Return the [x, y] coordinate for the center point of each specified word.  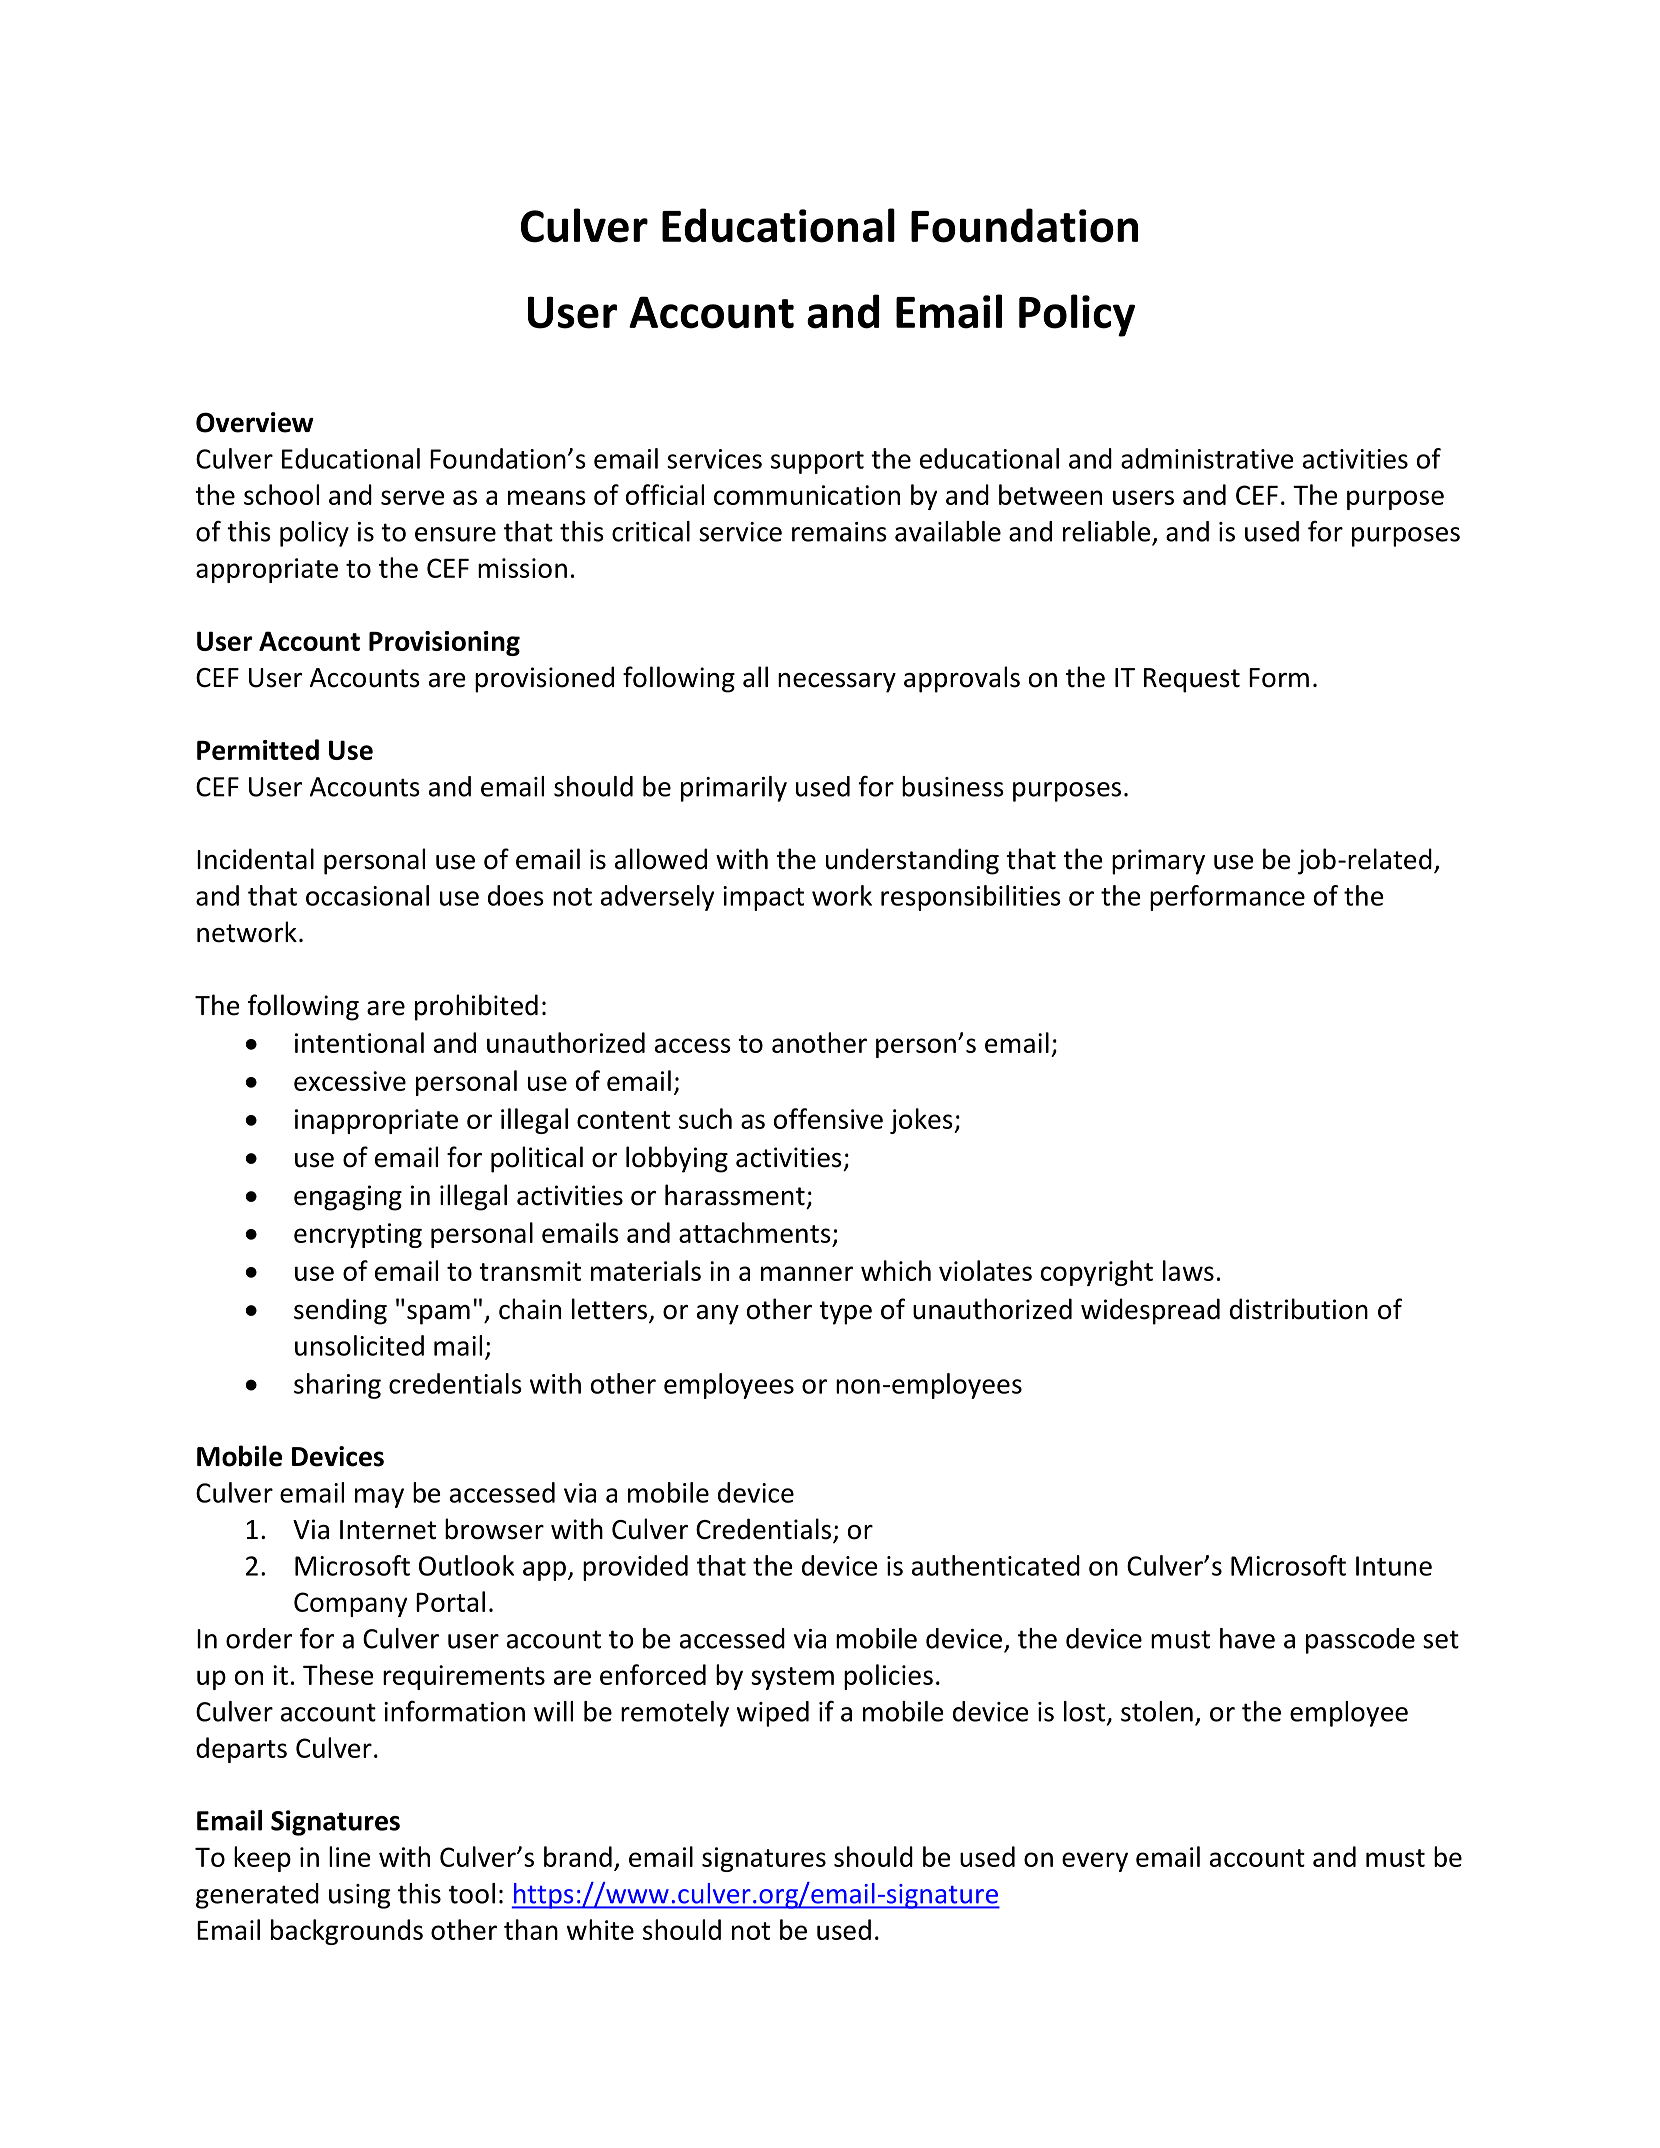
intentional [359, 1042]
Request [1192, 680]
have [1247, 1638]
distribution [1299, 1309]
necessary [837, 683]
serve [413, 497]
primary [1158, 862]
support [817, 462]
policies [888, 1677]
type [845, 1313]
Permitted [258, 749]
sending [340, 1311]
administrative [1207, 458]
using [360, 1896]
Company [351, 1604]
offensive [828, 1118]
